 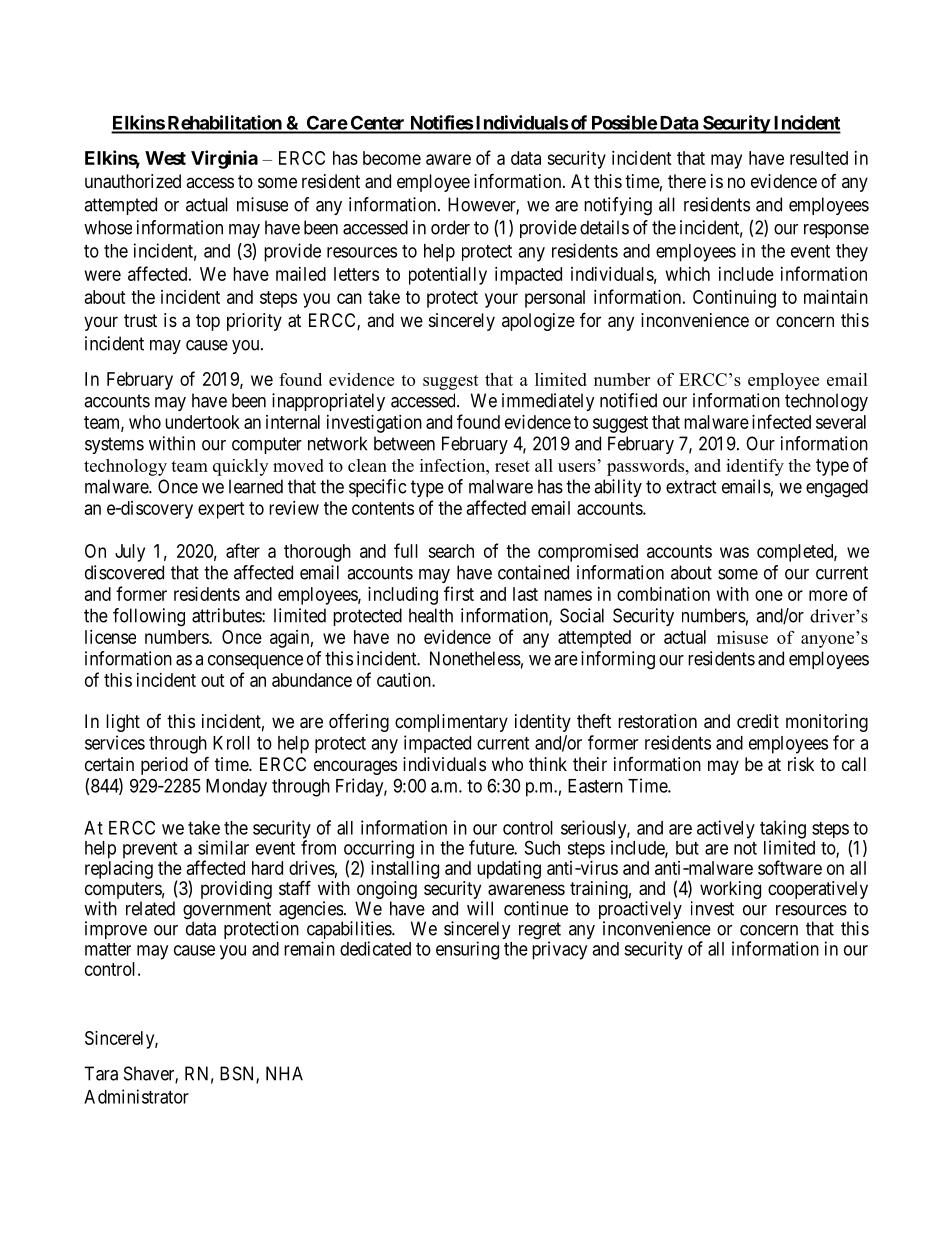 What do you see at coordinates (136, 1096) in the screenshot?
I see `Administrator` at bounding box center [136, 1096].
